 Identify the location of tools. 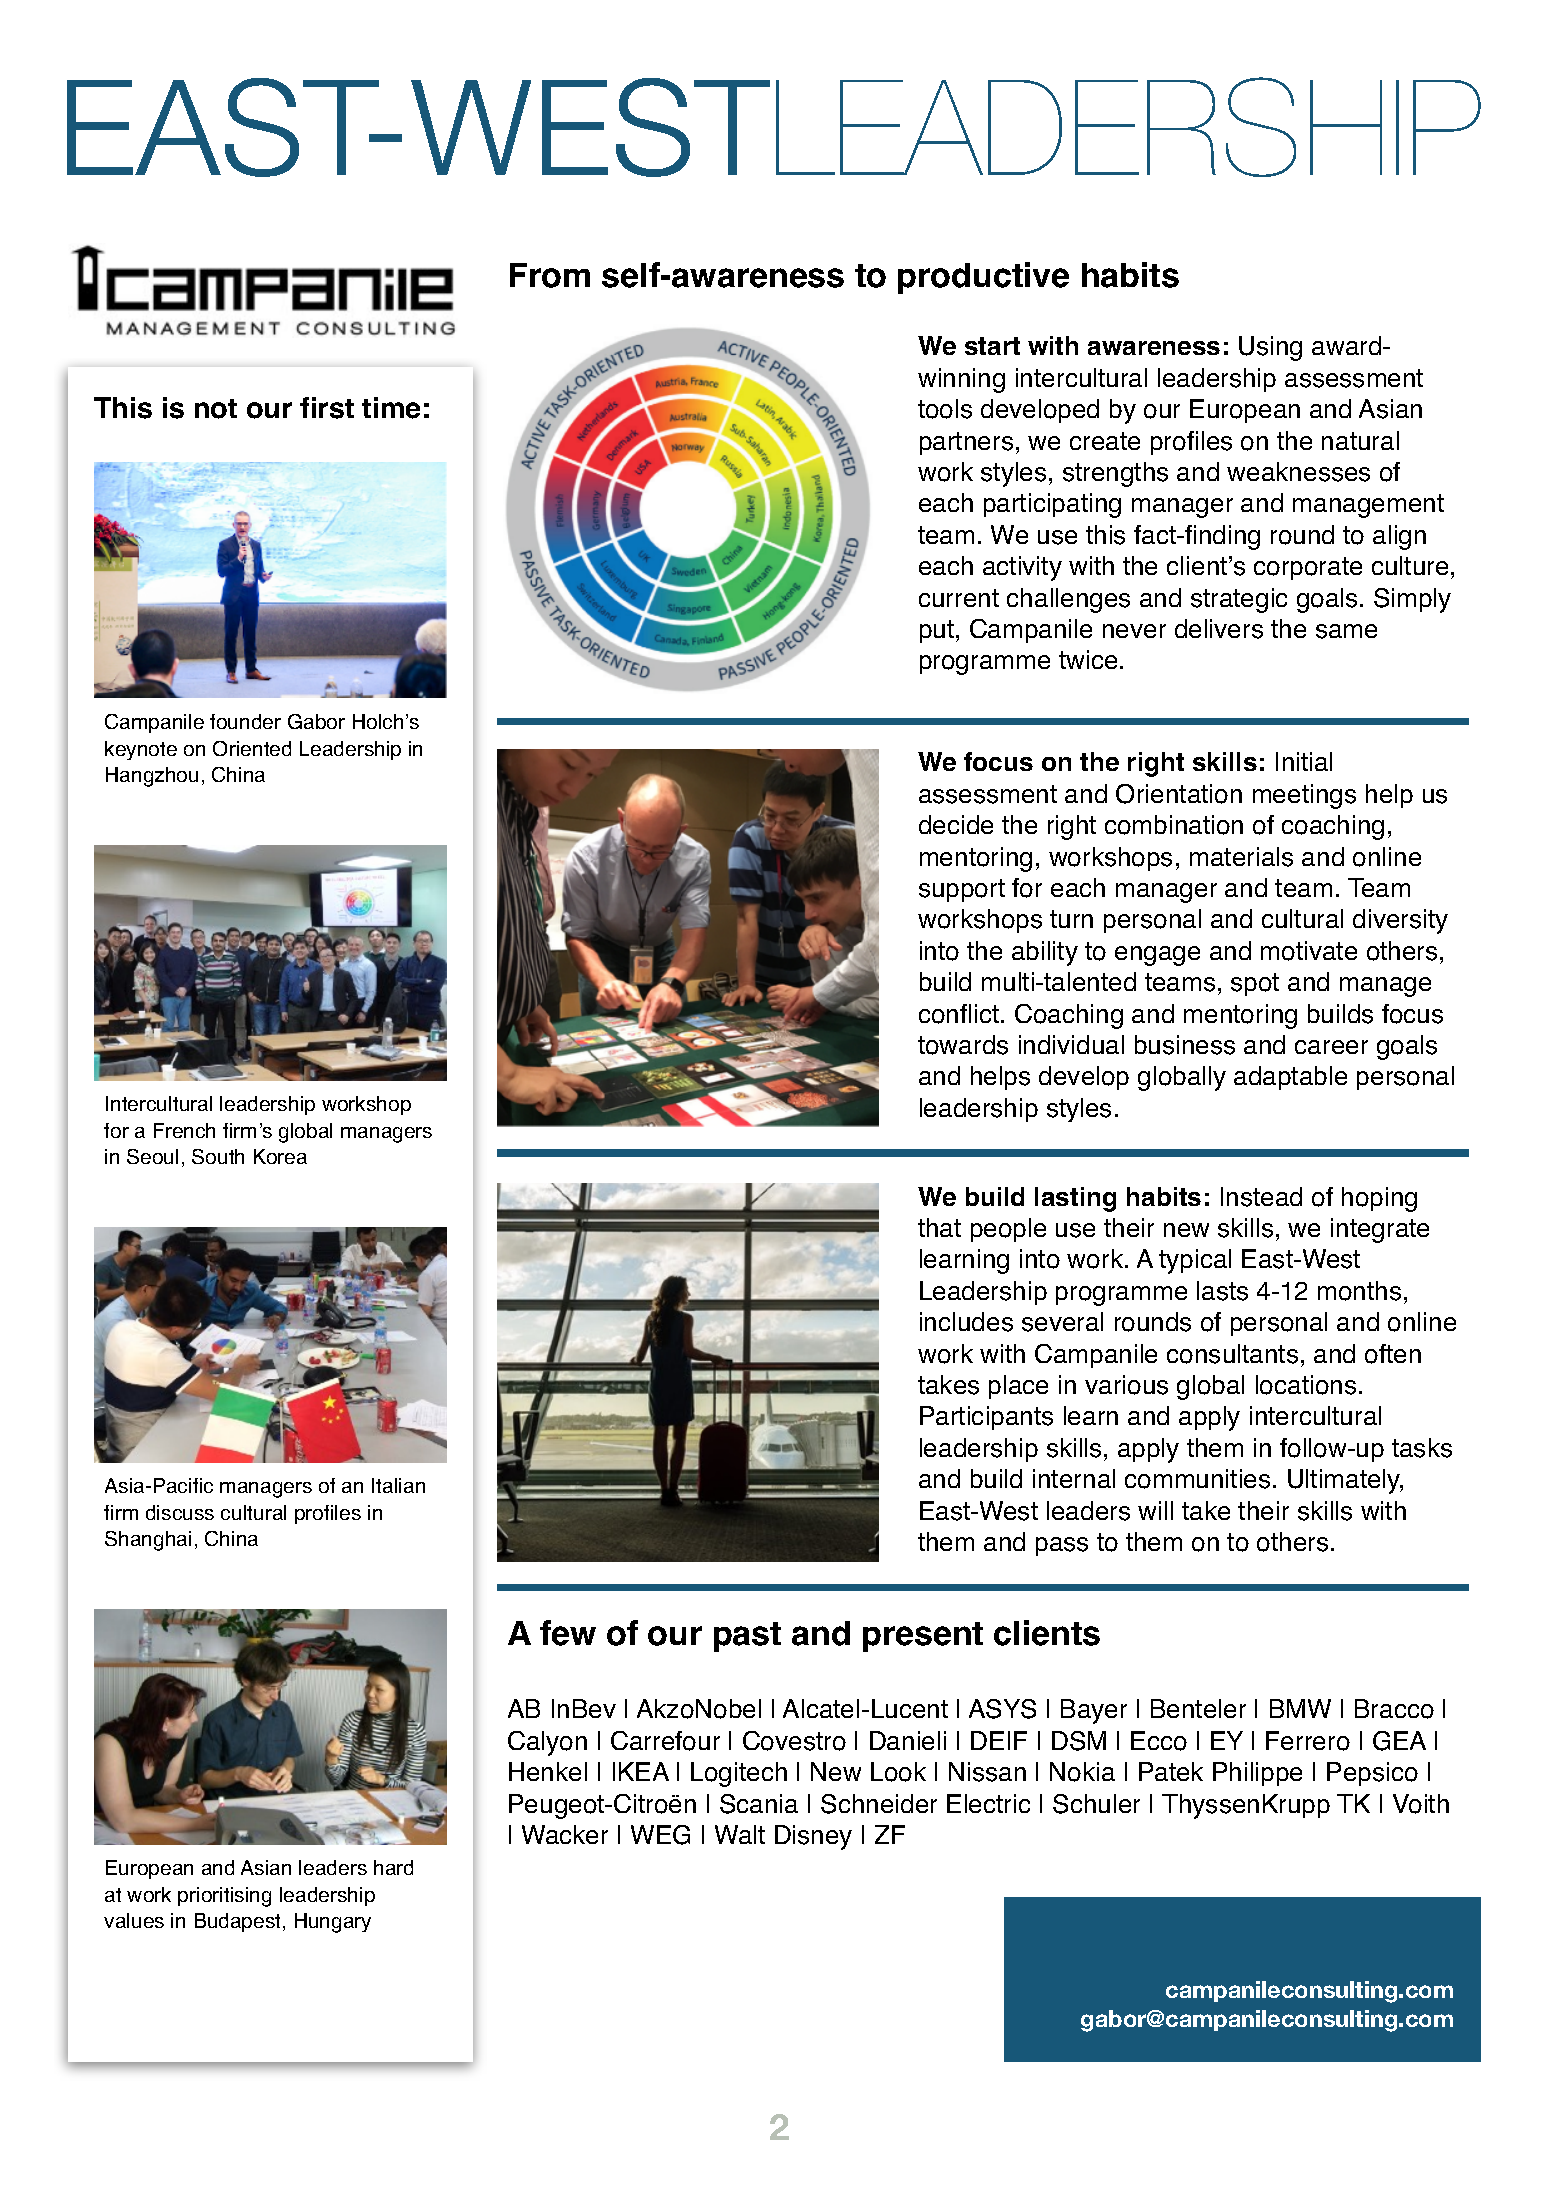
(945, 409).
